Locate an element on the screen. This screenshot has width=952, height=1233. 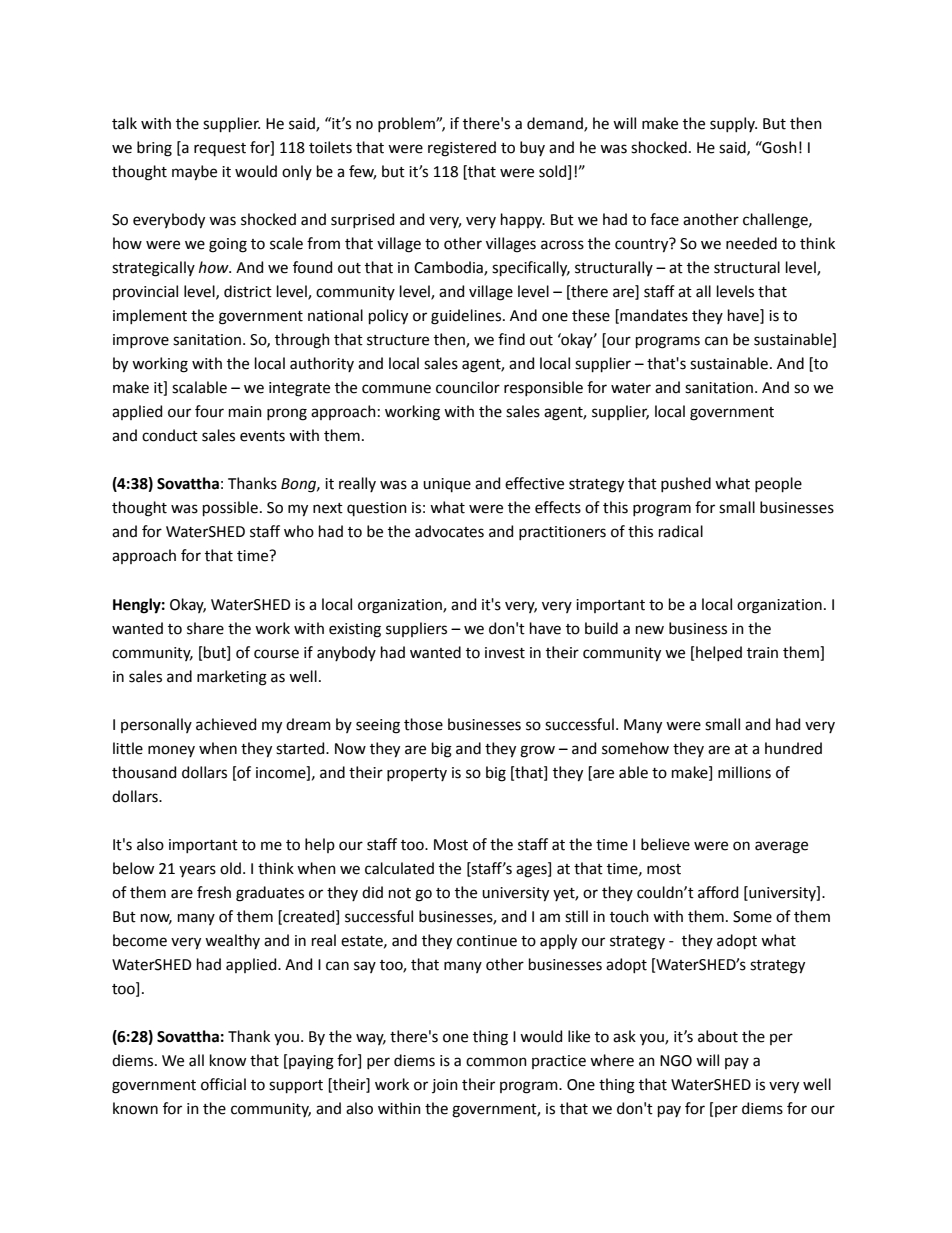
official is located at coordinates (223, 1084).
